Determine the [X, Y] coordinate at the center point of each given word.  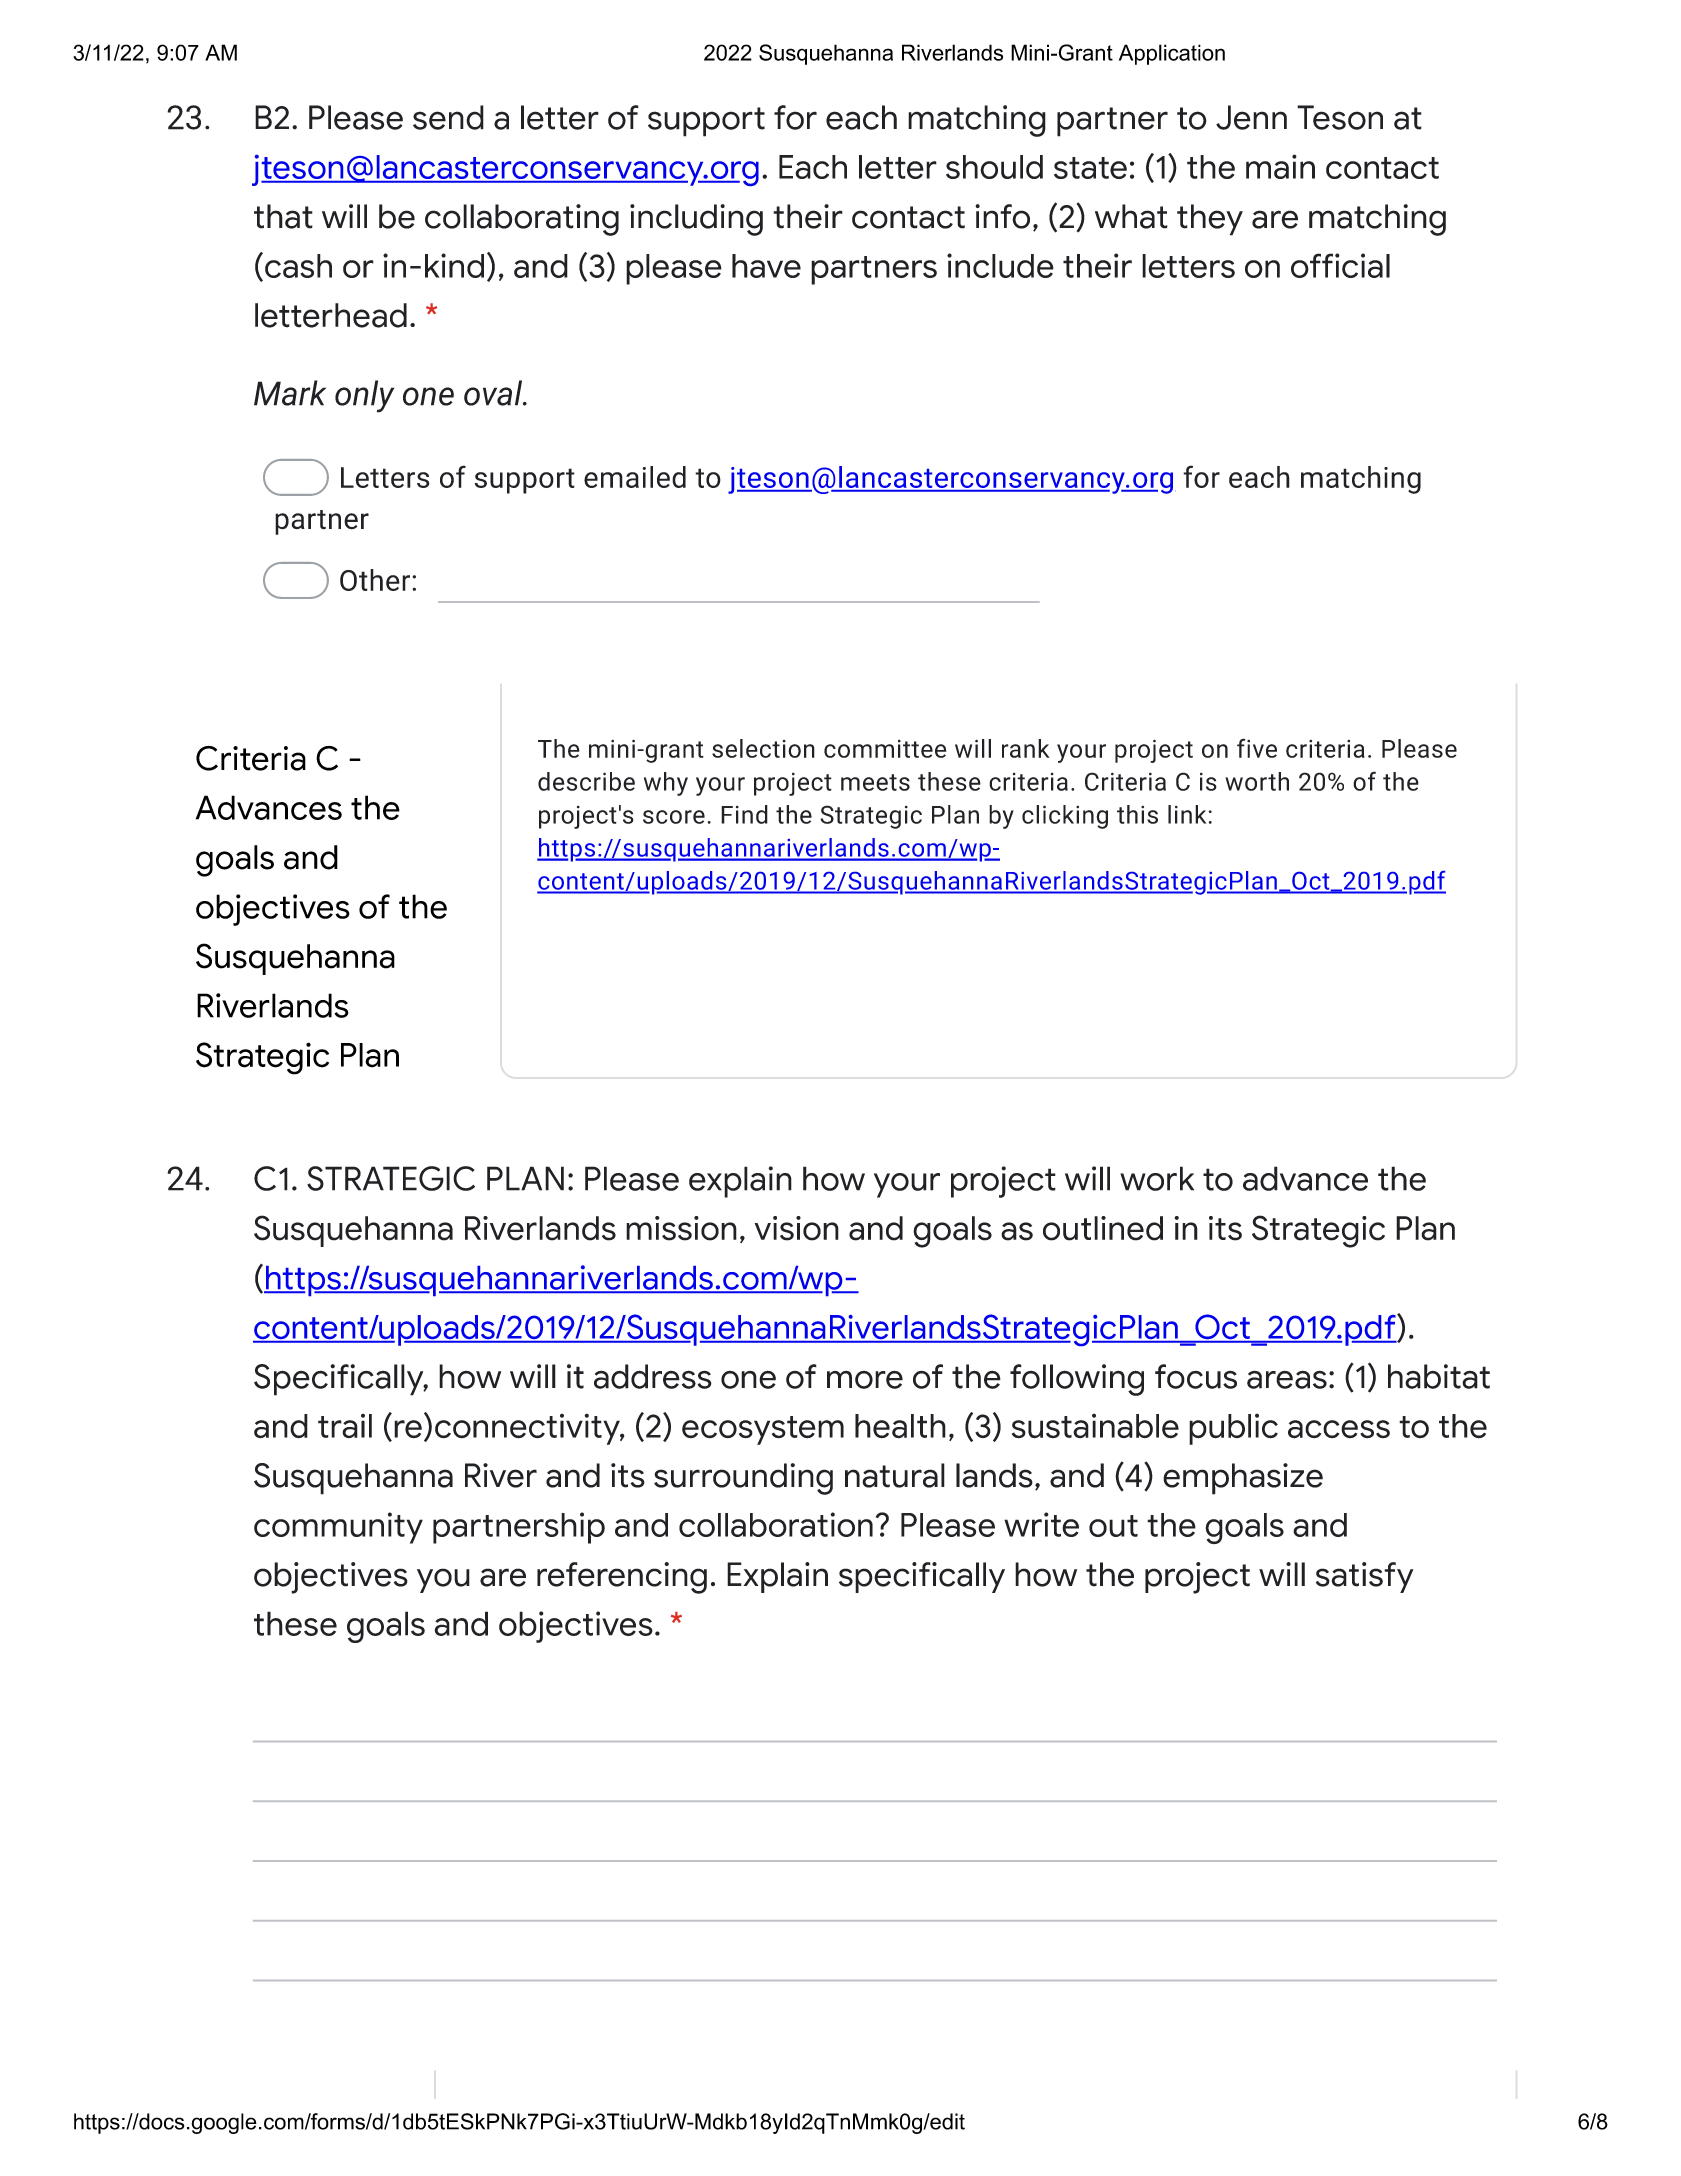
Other [375, 580]
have [766, 266]
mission [681, 1228]
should [994, 167]
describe [586, 781]
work [1157, 1178]
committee [885, 749]
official [1340, 265]
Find [744, 814]
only [364, 396]
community [338, 1528]
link [1187, 814]
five [1257, 748]
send [448, 117]
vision [796, 1228]
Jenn [1251, 117]
